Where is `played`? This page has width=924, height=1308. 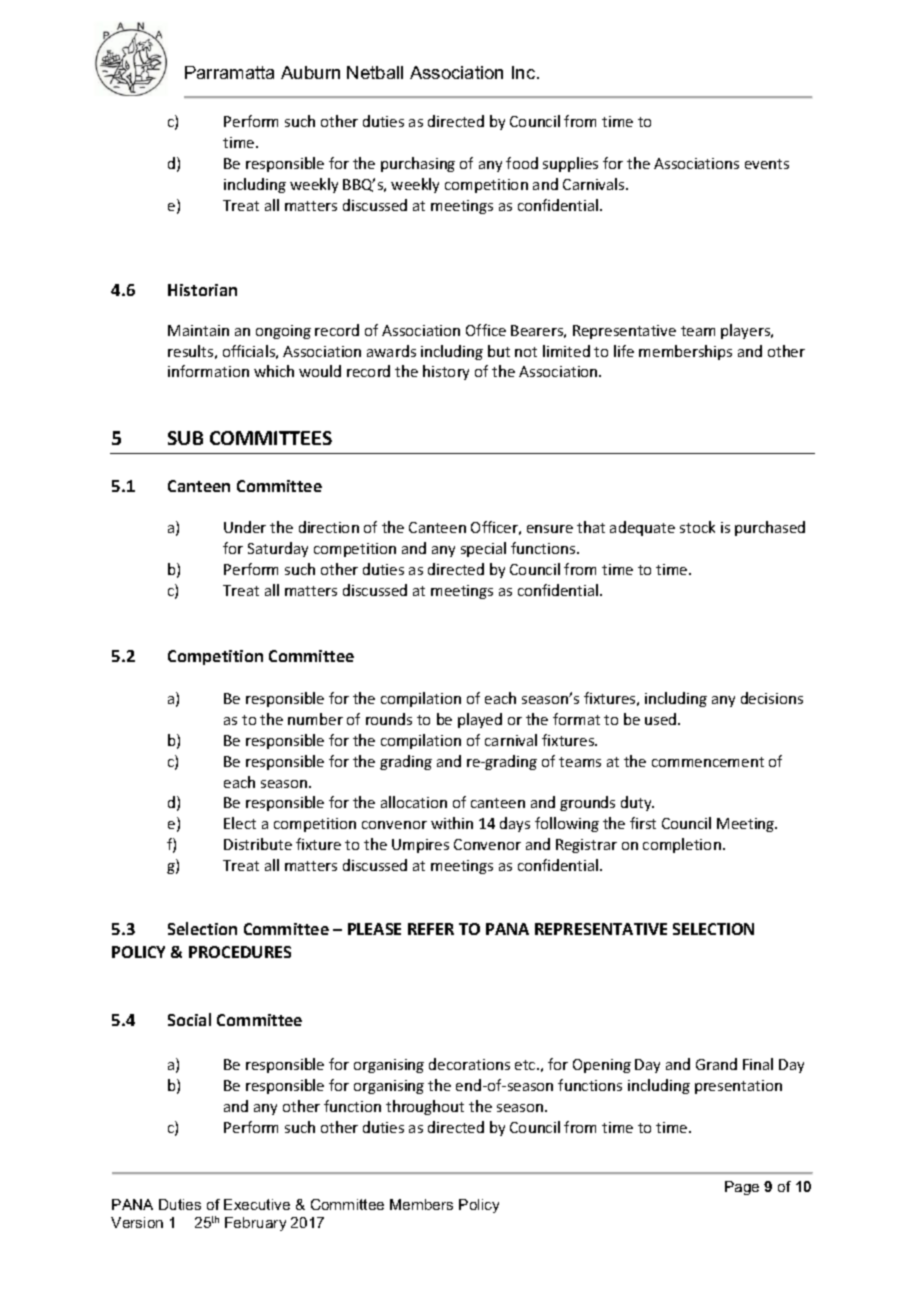
played is located at coordinates (480, 720).
